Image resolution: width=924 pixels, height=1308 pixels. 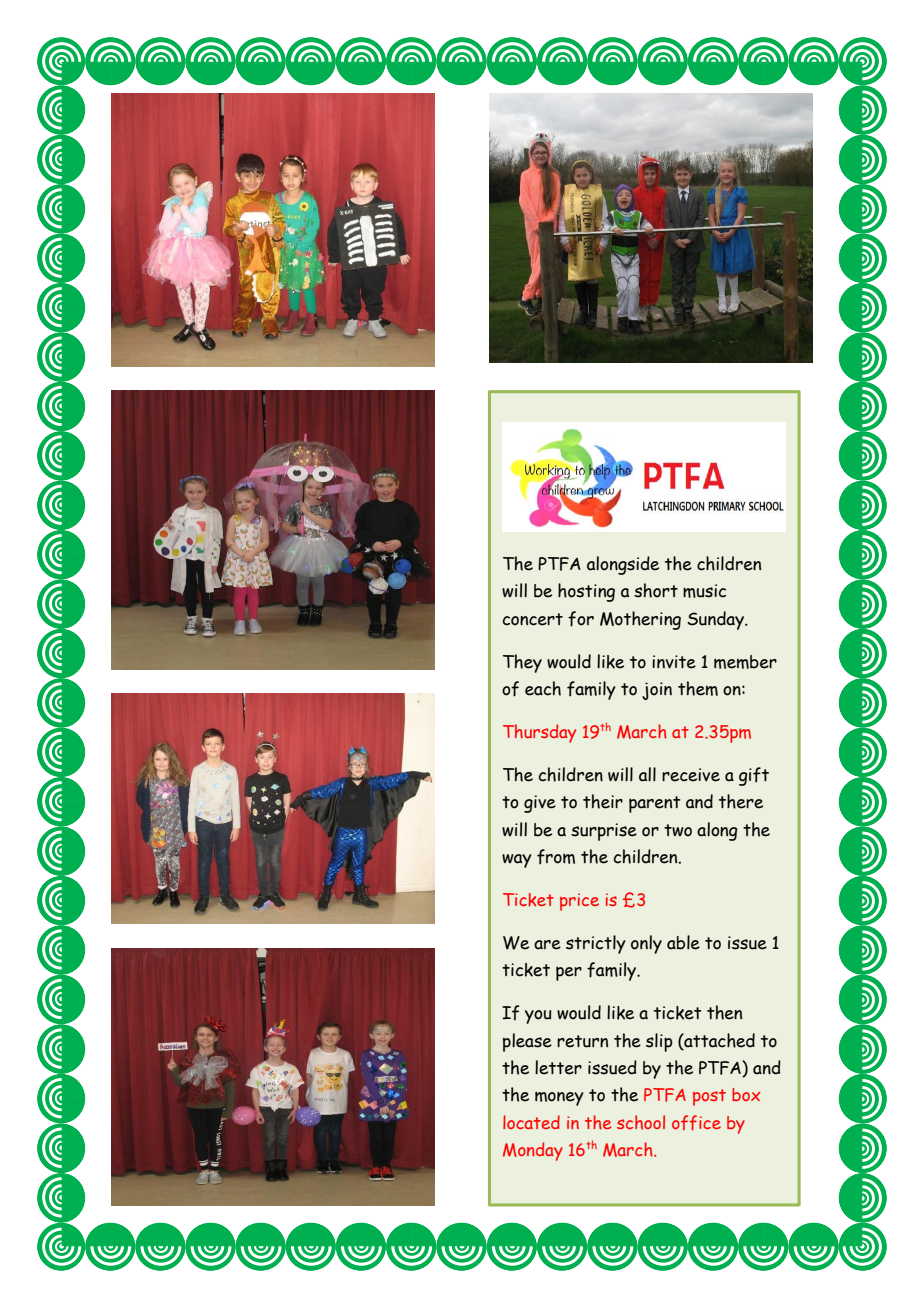 What do you see at coordinates (641, 1122) in the image?
I see `school` at bounding box center [641, 1122].
